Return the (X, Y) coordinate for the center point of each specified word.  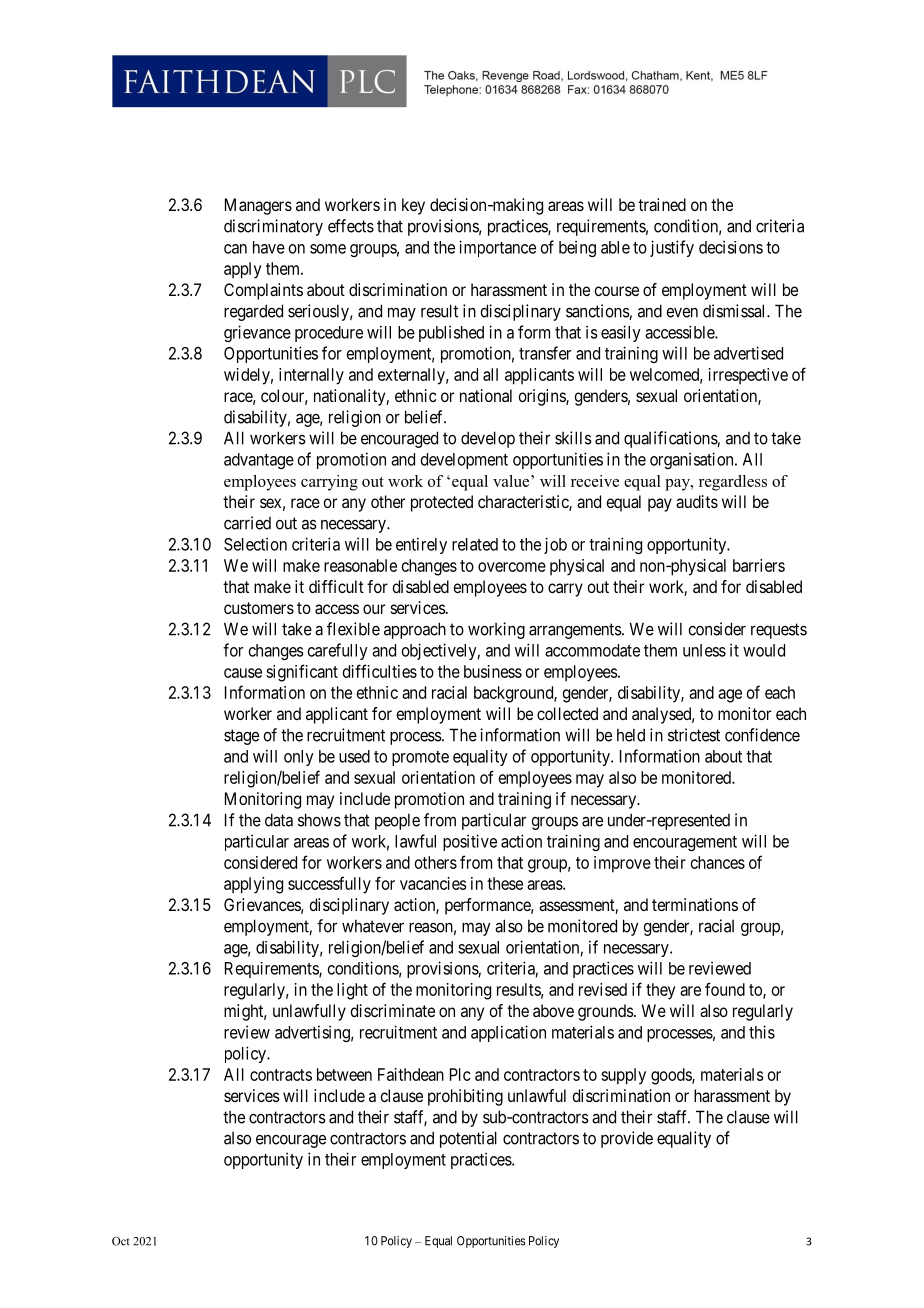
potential (468, 1139)
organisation (693, 460)
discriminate (392, 1010)
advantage (259, 461)
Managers (258, 206)
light (352, 991)
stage (241, 737)
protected (442, 503)
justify (672, 248)
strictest (694, 735)
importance (497, 248)
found (725, 989)
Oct (121, 1241)
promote (420, 758)
